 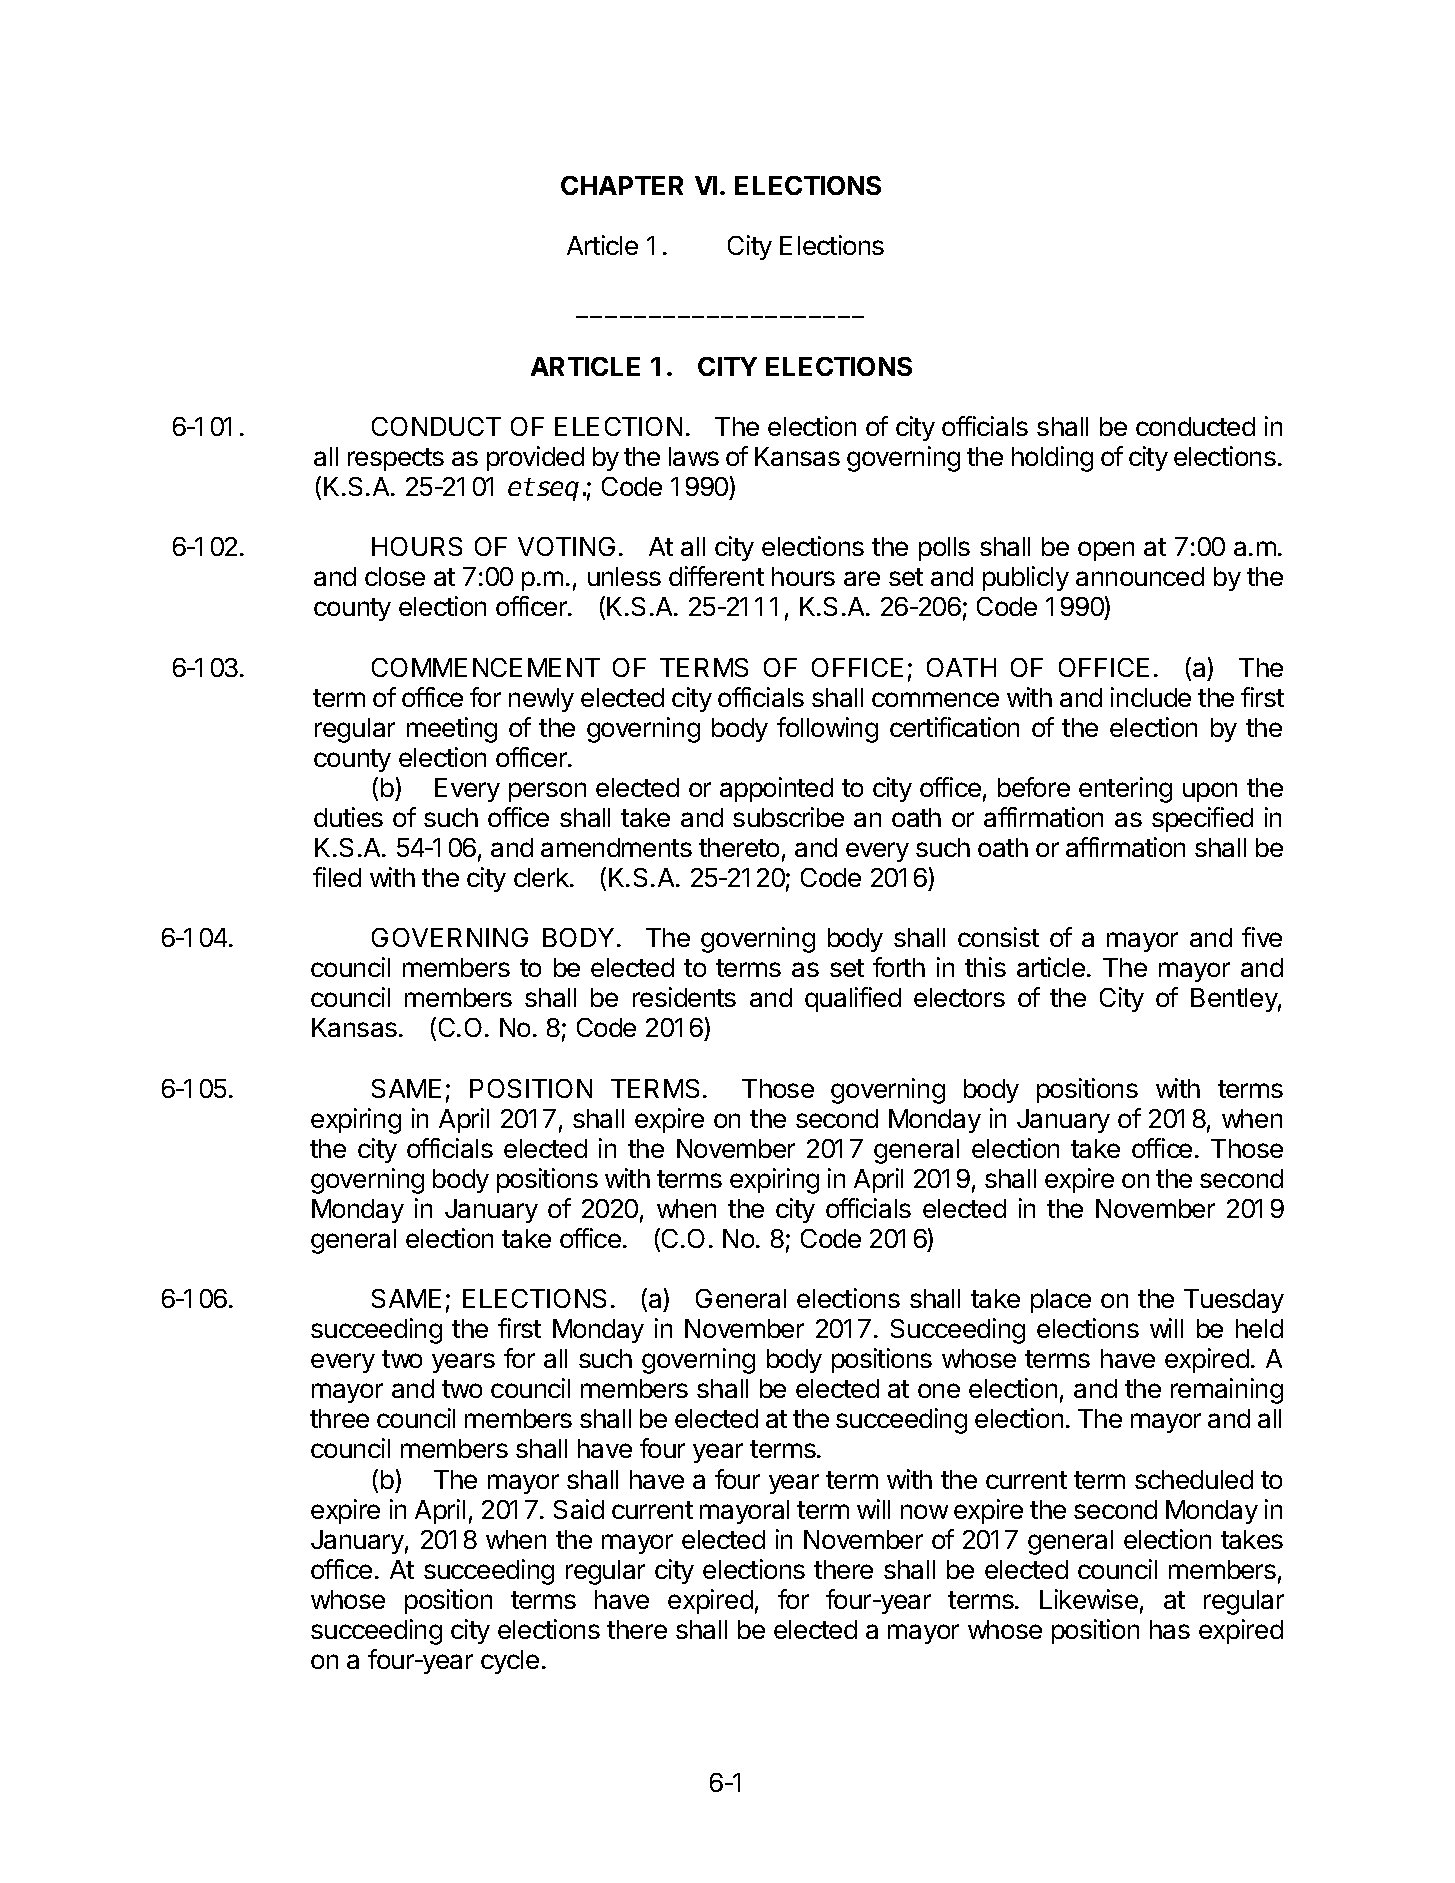 What do you see at coordinates (1151, 697) in the screenshot?
I see `include` at bounding box center [1151, 697].
